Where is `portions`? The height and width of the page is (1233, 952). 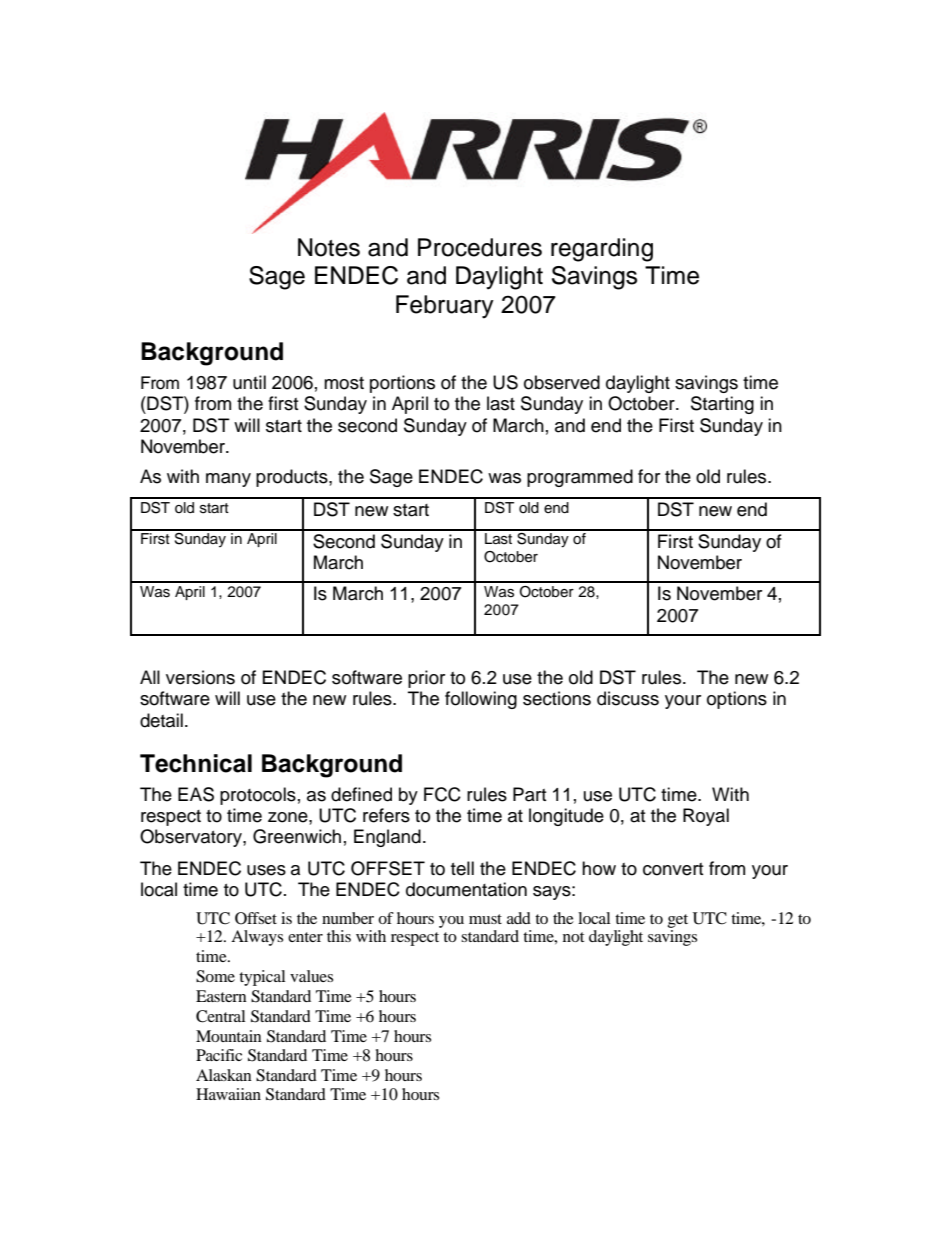
portions is located at coordinates (402, 384).
